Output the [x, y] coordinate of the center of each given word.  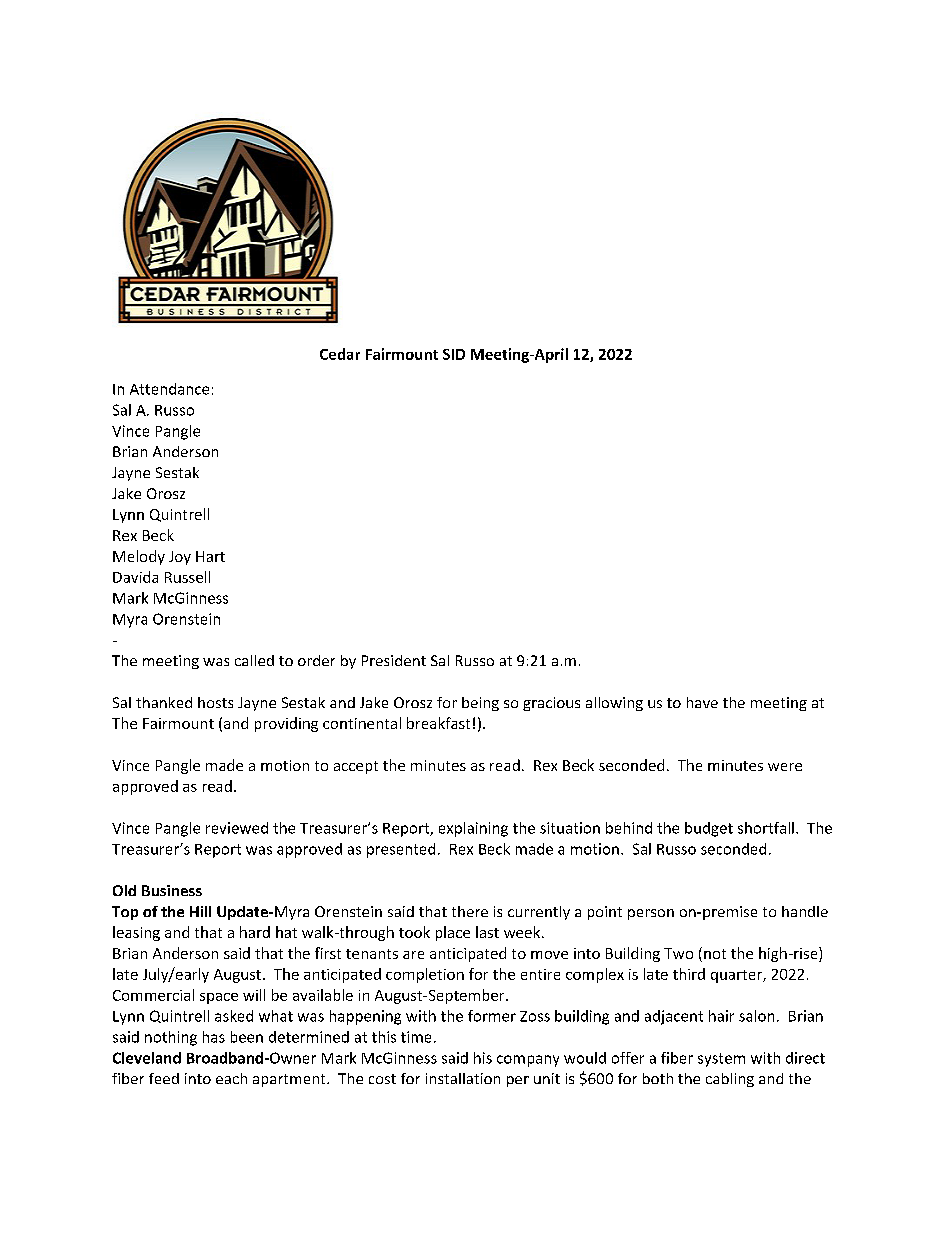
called [254, 660]
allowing [614, 704]
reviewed [237, 828]
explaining [473, 829]
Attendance [169, 389]
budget [709, 829]
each [231, 1078]
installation [463, 1078]
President [394, 660]
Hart [210, 556]
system [721, 1060]
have [702, 702]
